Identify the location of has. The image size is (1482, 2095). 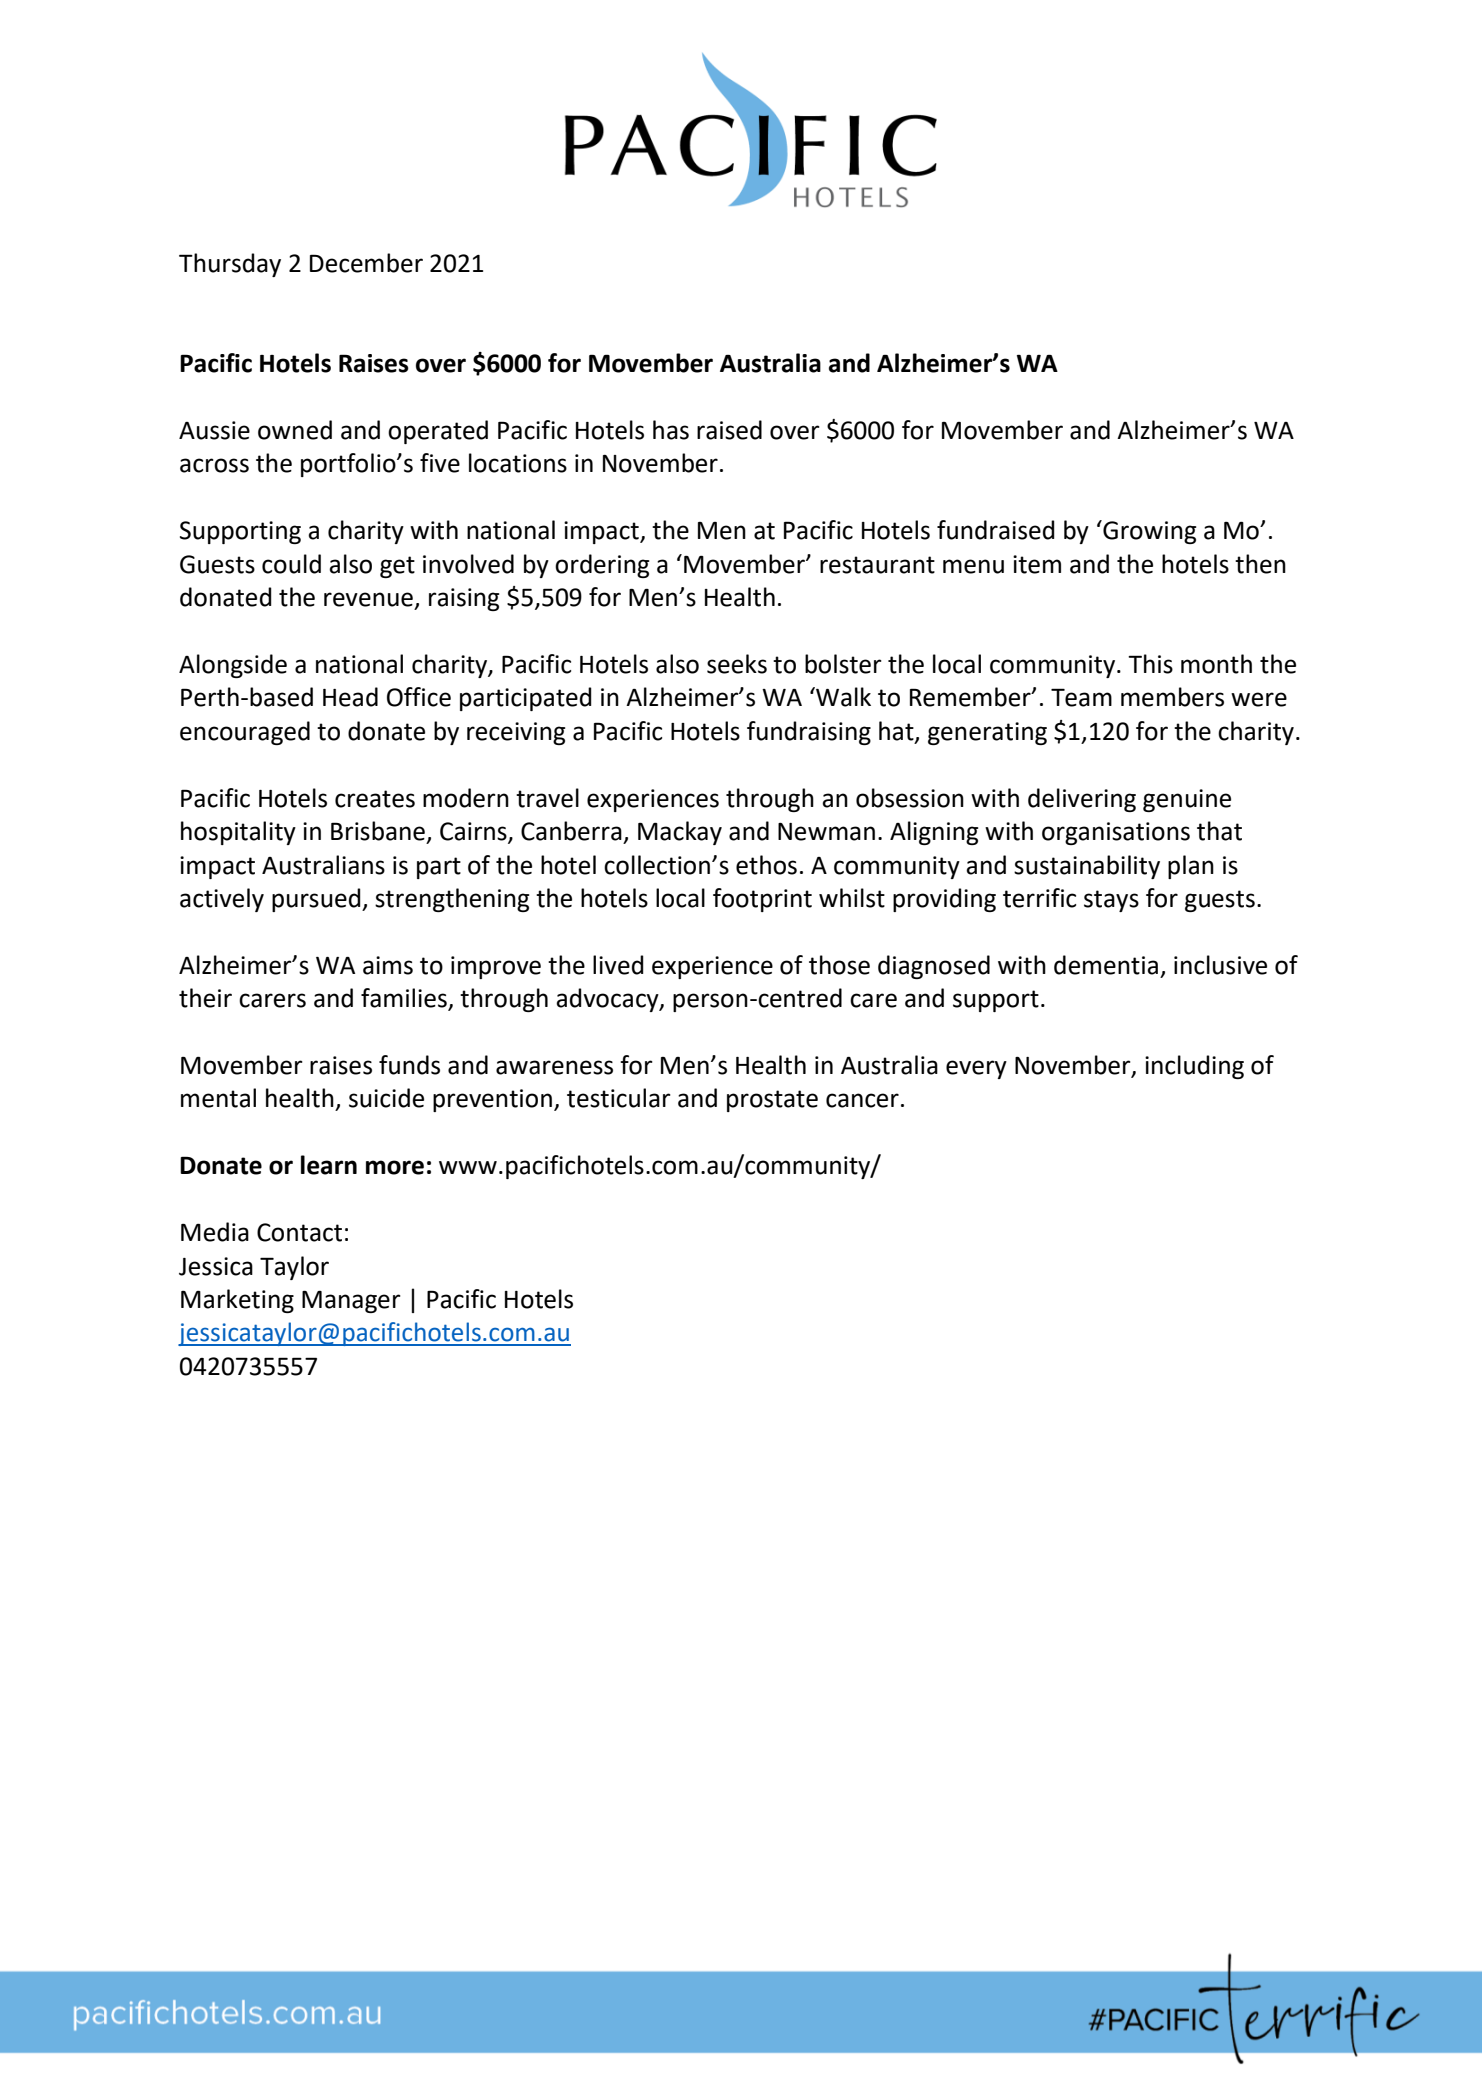
(671, 430).
